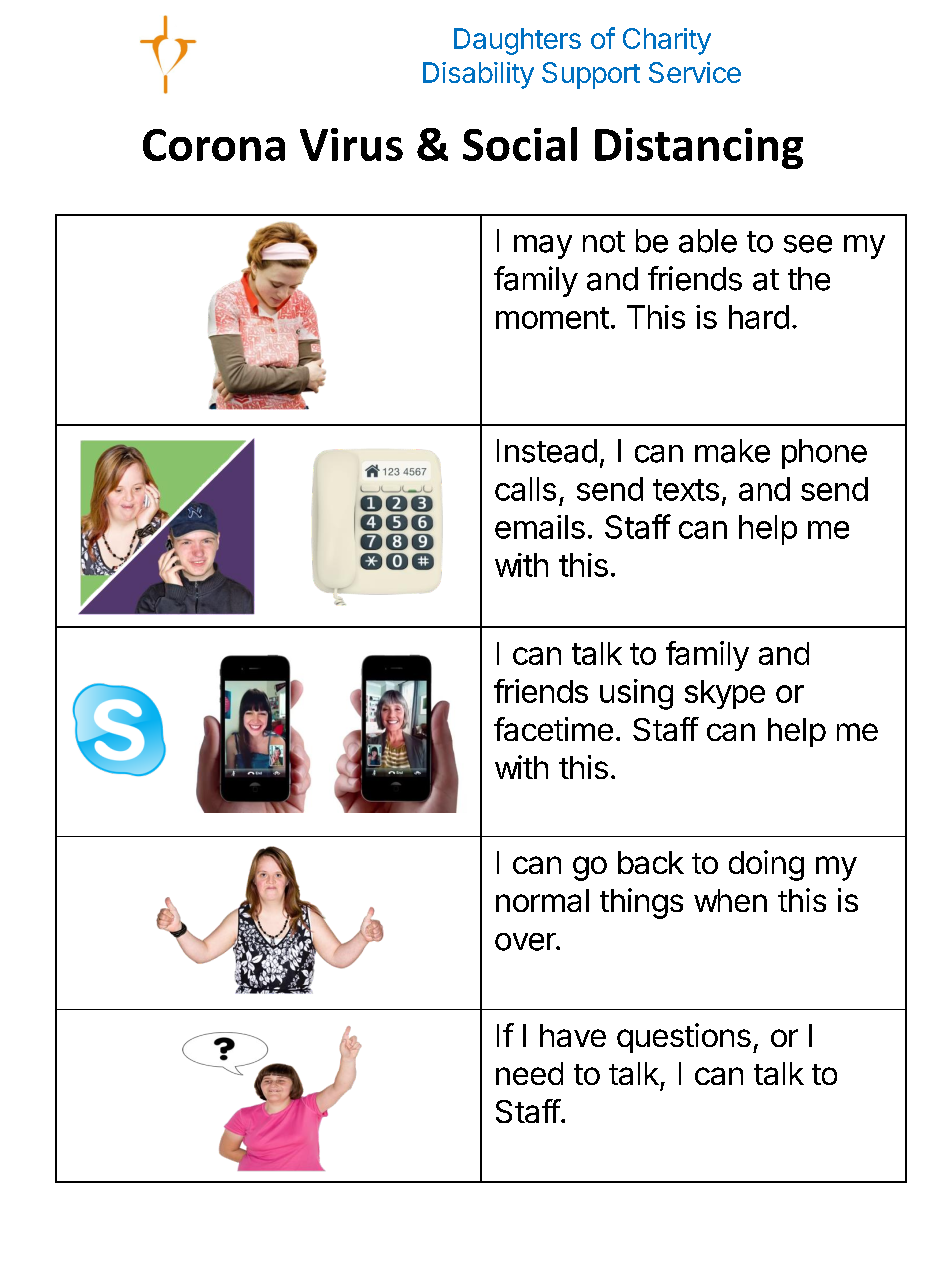 Image resolution: width=952 pixels, height=1270 pixels. Describe the element at coordinates (573, 1035) in the document. I see `have` at that location.
